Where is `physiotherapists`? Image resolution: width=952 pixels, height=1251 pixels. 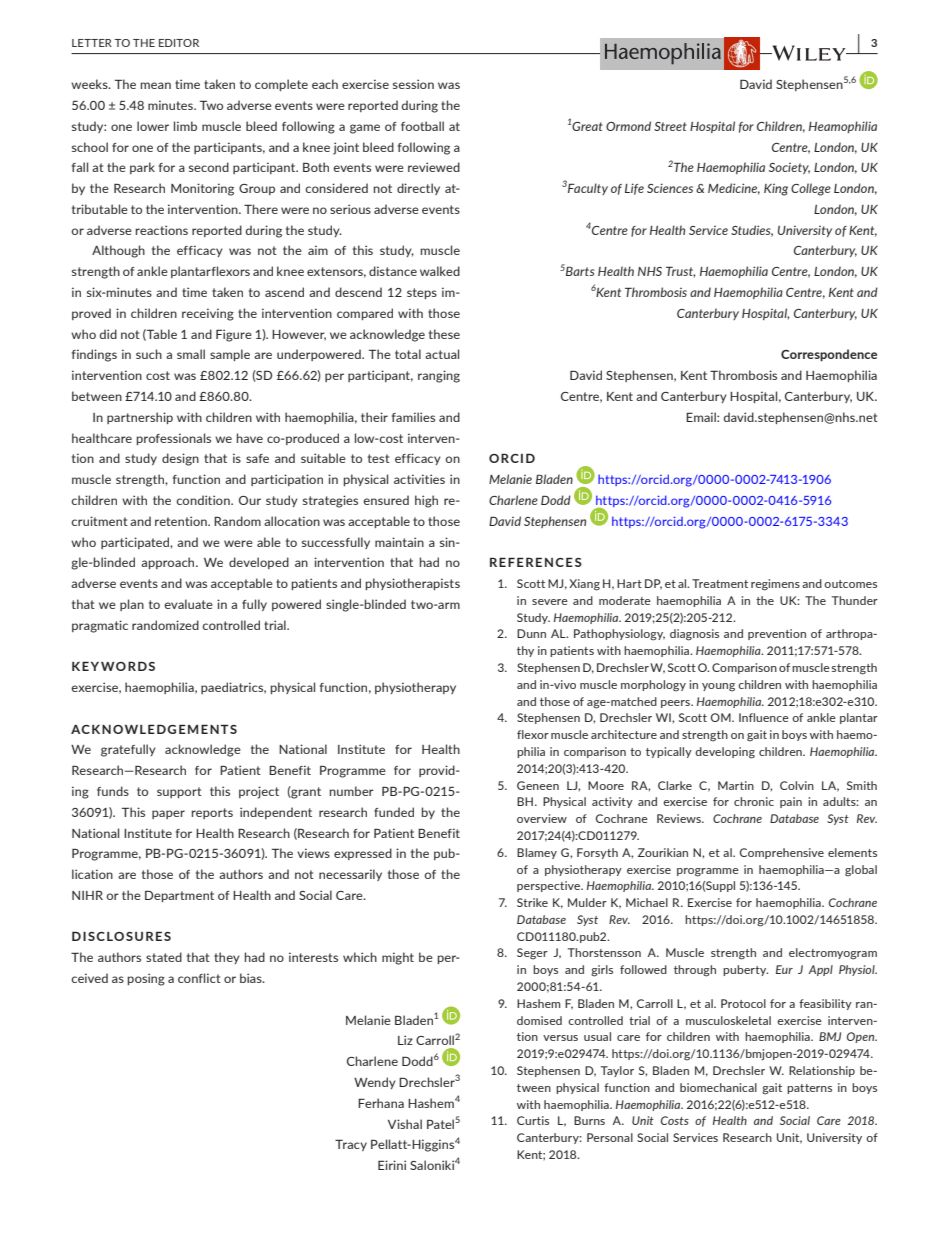 physiotherapists is located at coordinates (413, 584).
